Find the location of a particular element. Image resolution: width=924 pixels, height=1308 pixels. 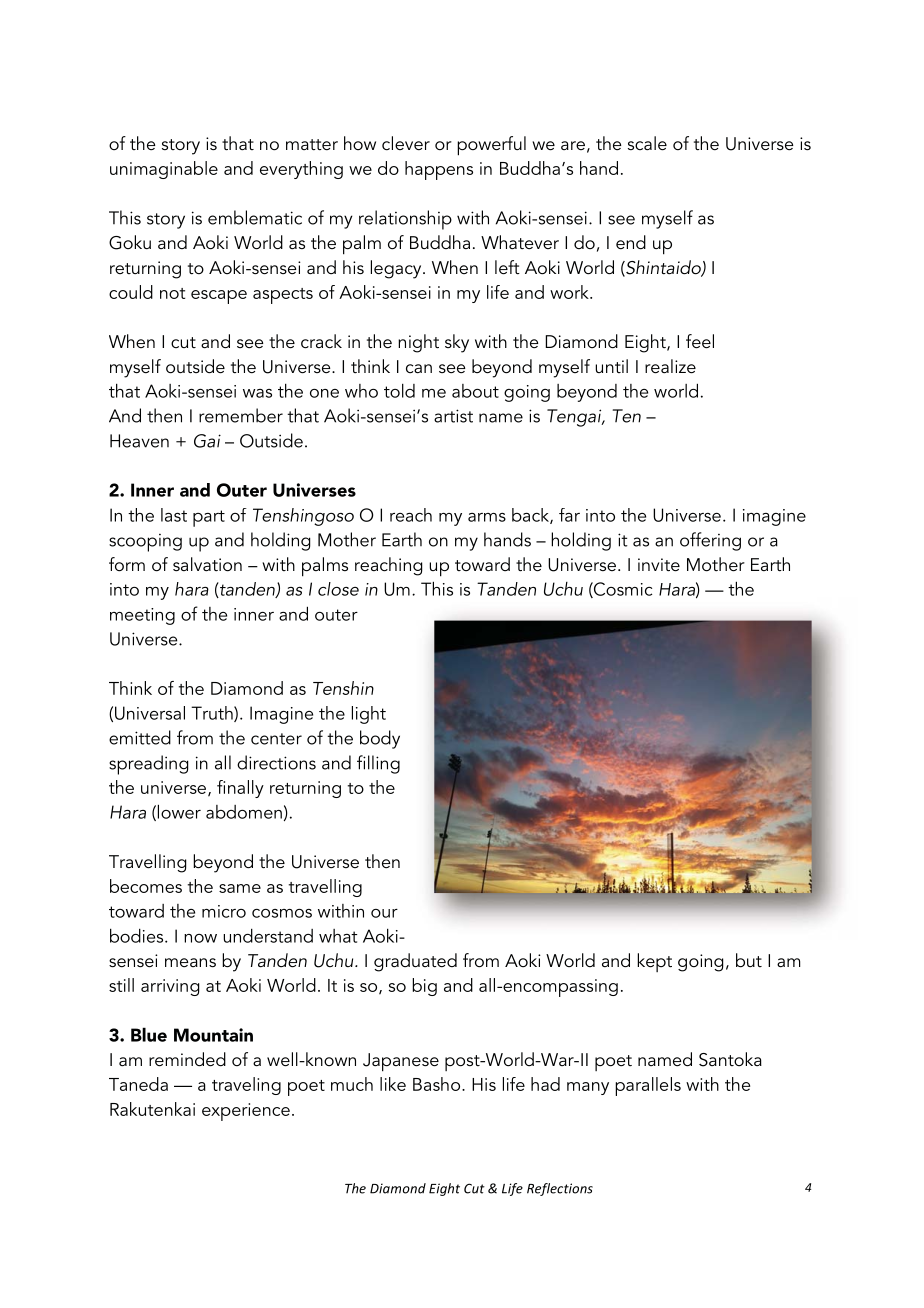

scale is located at coordinates (647, 143).
